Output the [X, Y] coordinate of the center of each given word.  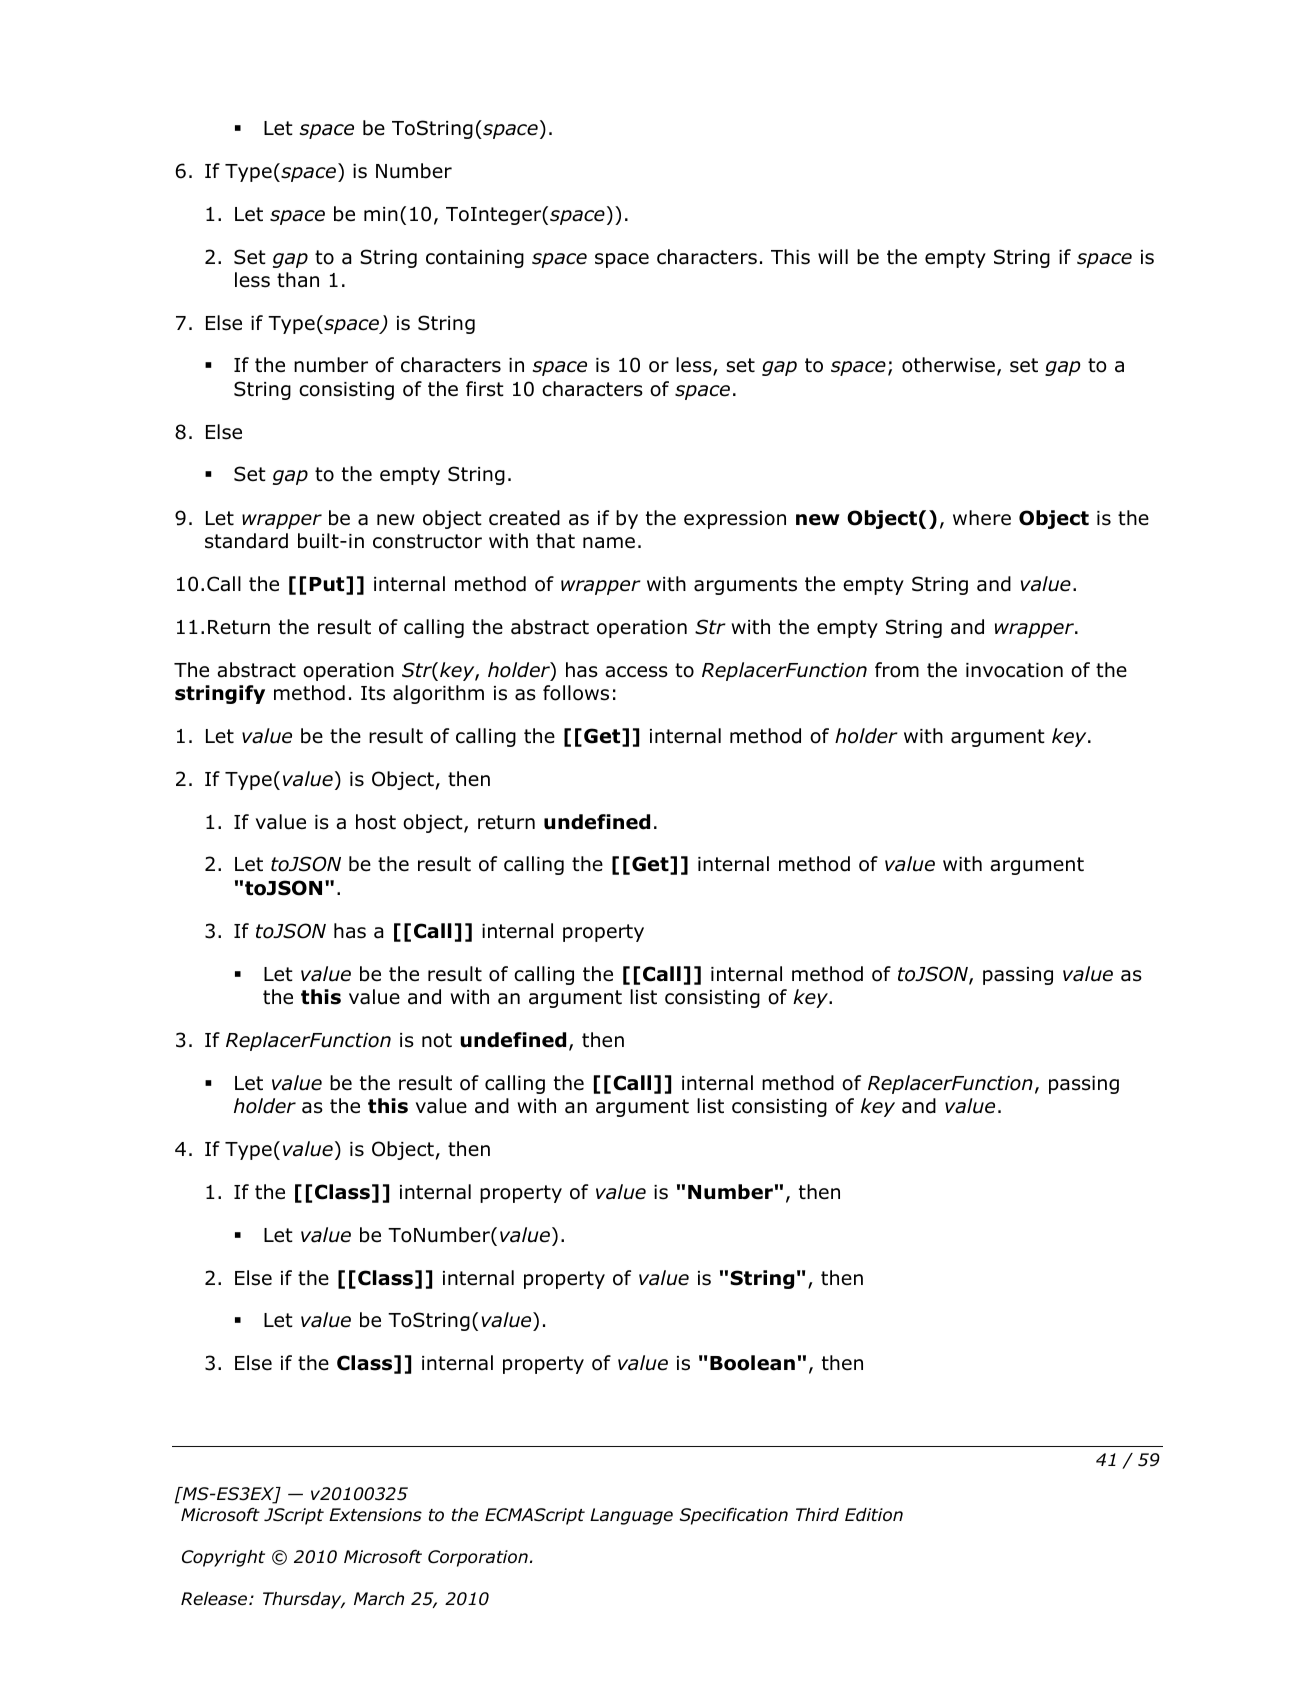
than [298, 280]
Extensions [375, 1515]
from [897, 670]
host [376, 822]
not [437, 1040]
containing [475, 259]
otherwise [948, 365]
